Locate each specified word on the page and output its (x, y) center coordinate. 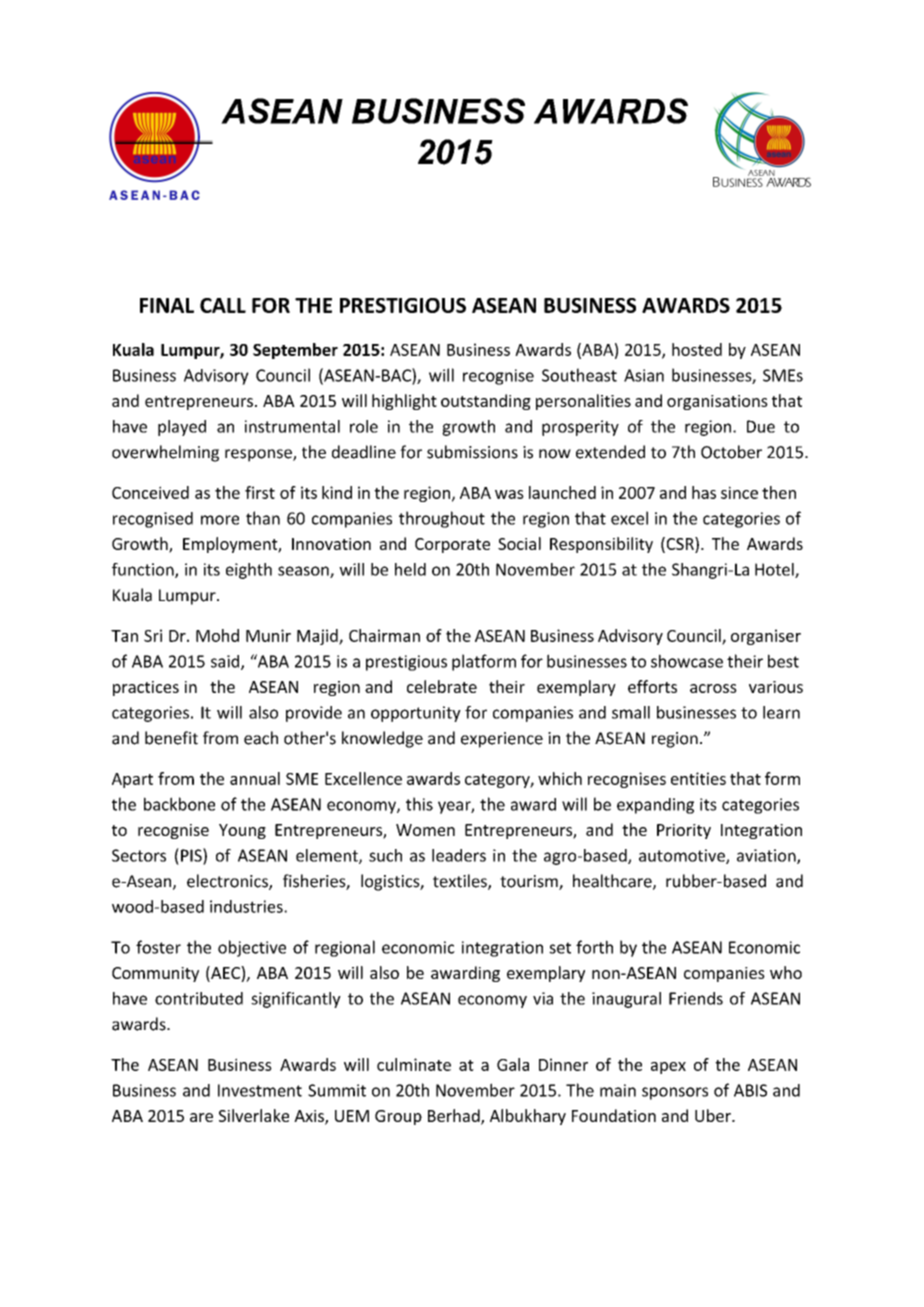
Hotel (775, 570)
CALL (223, 305)
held (410, 569)
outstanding (486, 402)
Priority (684, 831)
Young (242, 831)
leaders (459, 855)
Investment (260, 1090)
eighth (249, 571)
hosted (697, 349)
